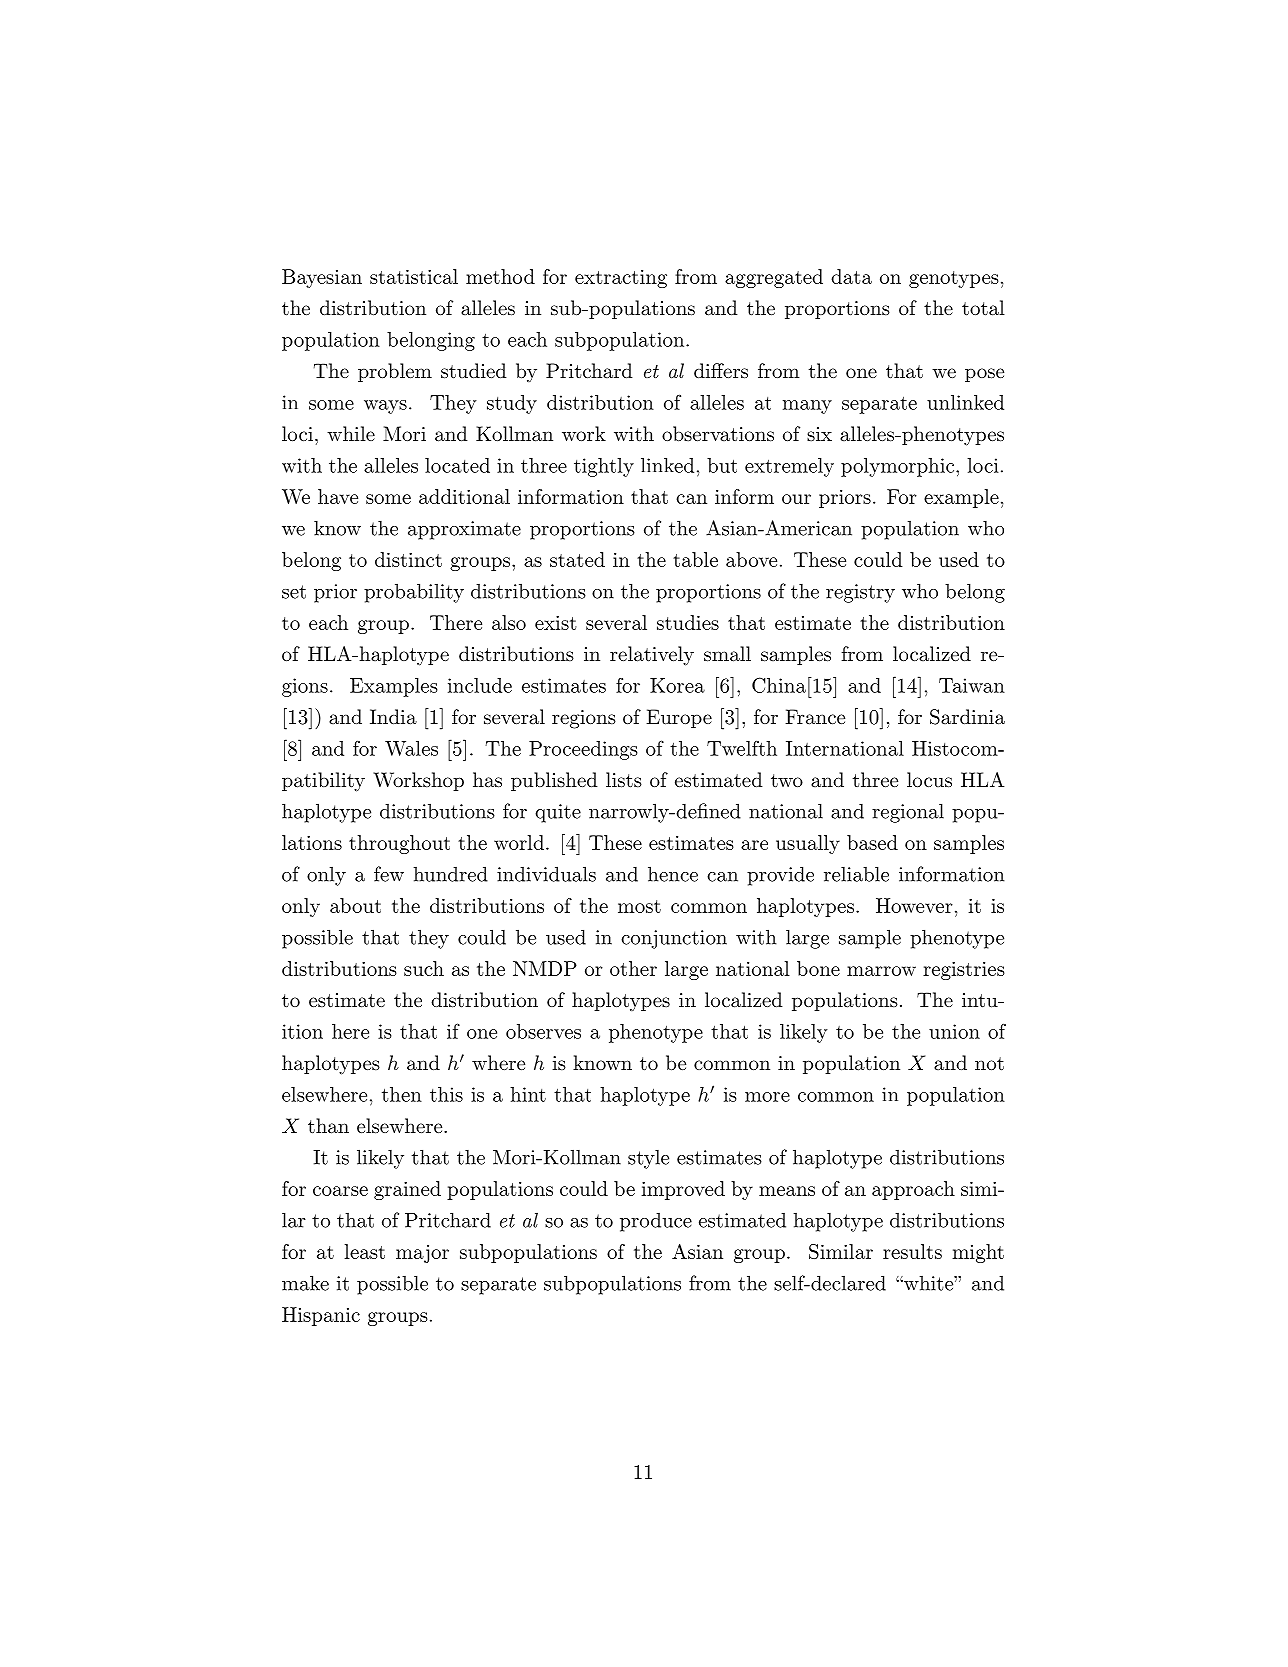 This image has height=1667, width=1288. What do you see at coordinates (414, 276) in the image?
I see `statistical` at bounding box center [414, 276].
